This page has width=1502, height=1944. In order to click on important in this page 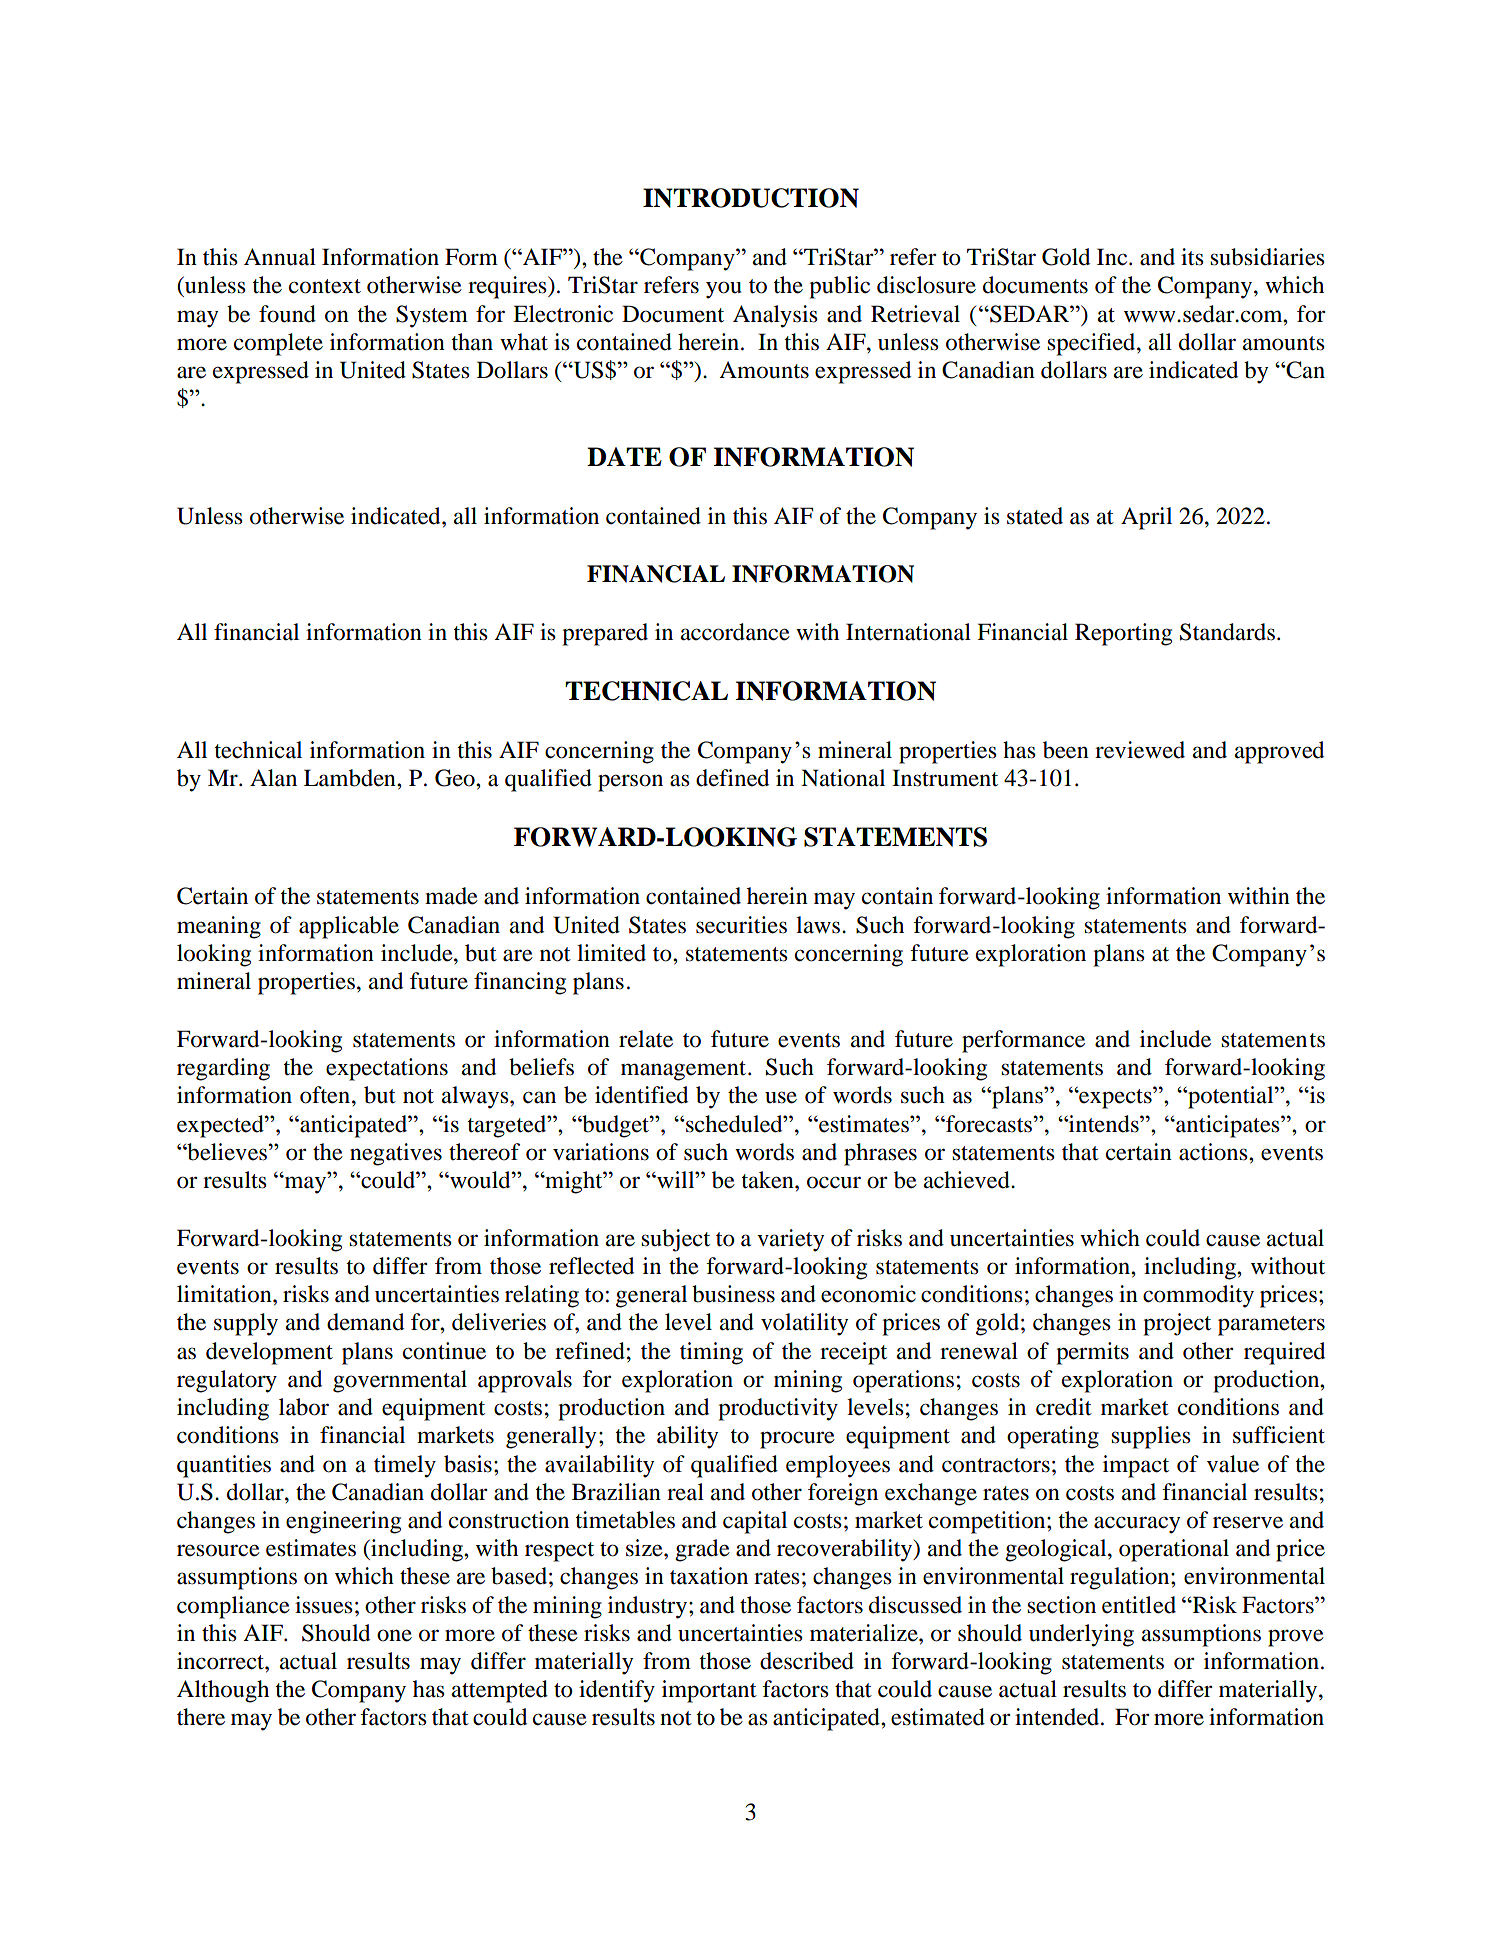, I will do `click(709, 1691)`.
